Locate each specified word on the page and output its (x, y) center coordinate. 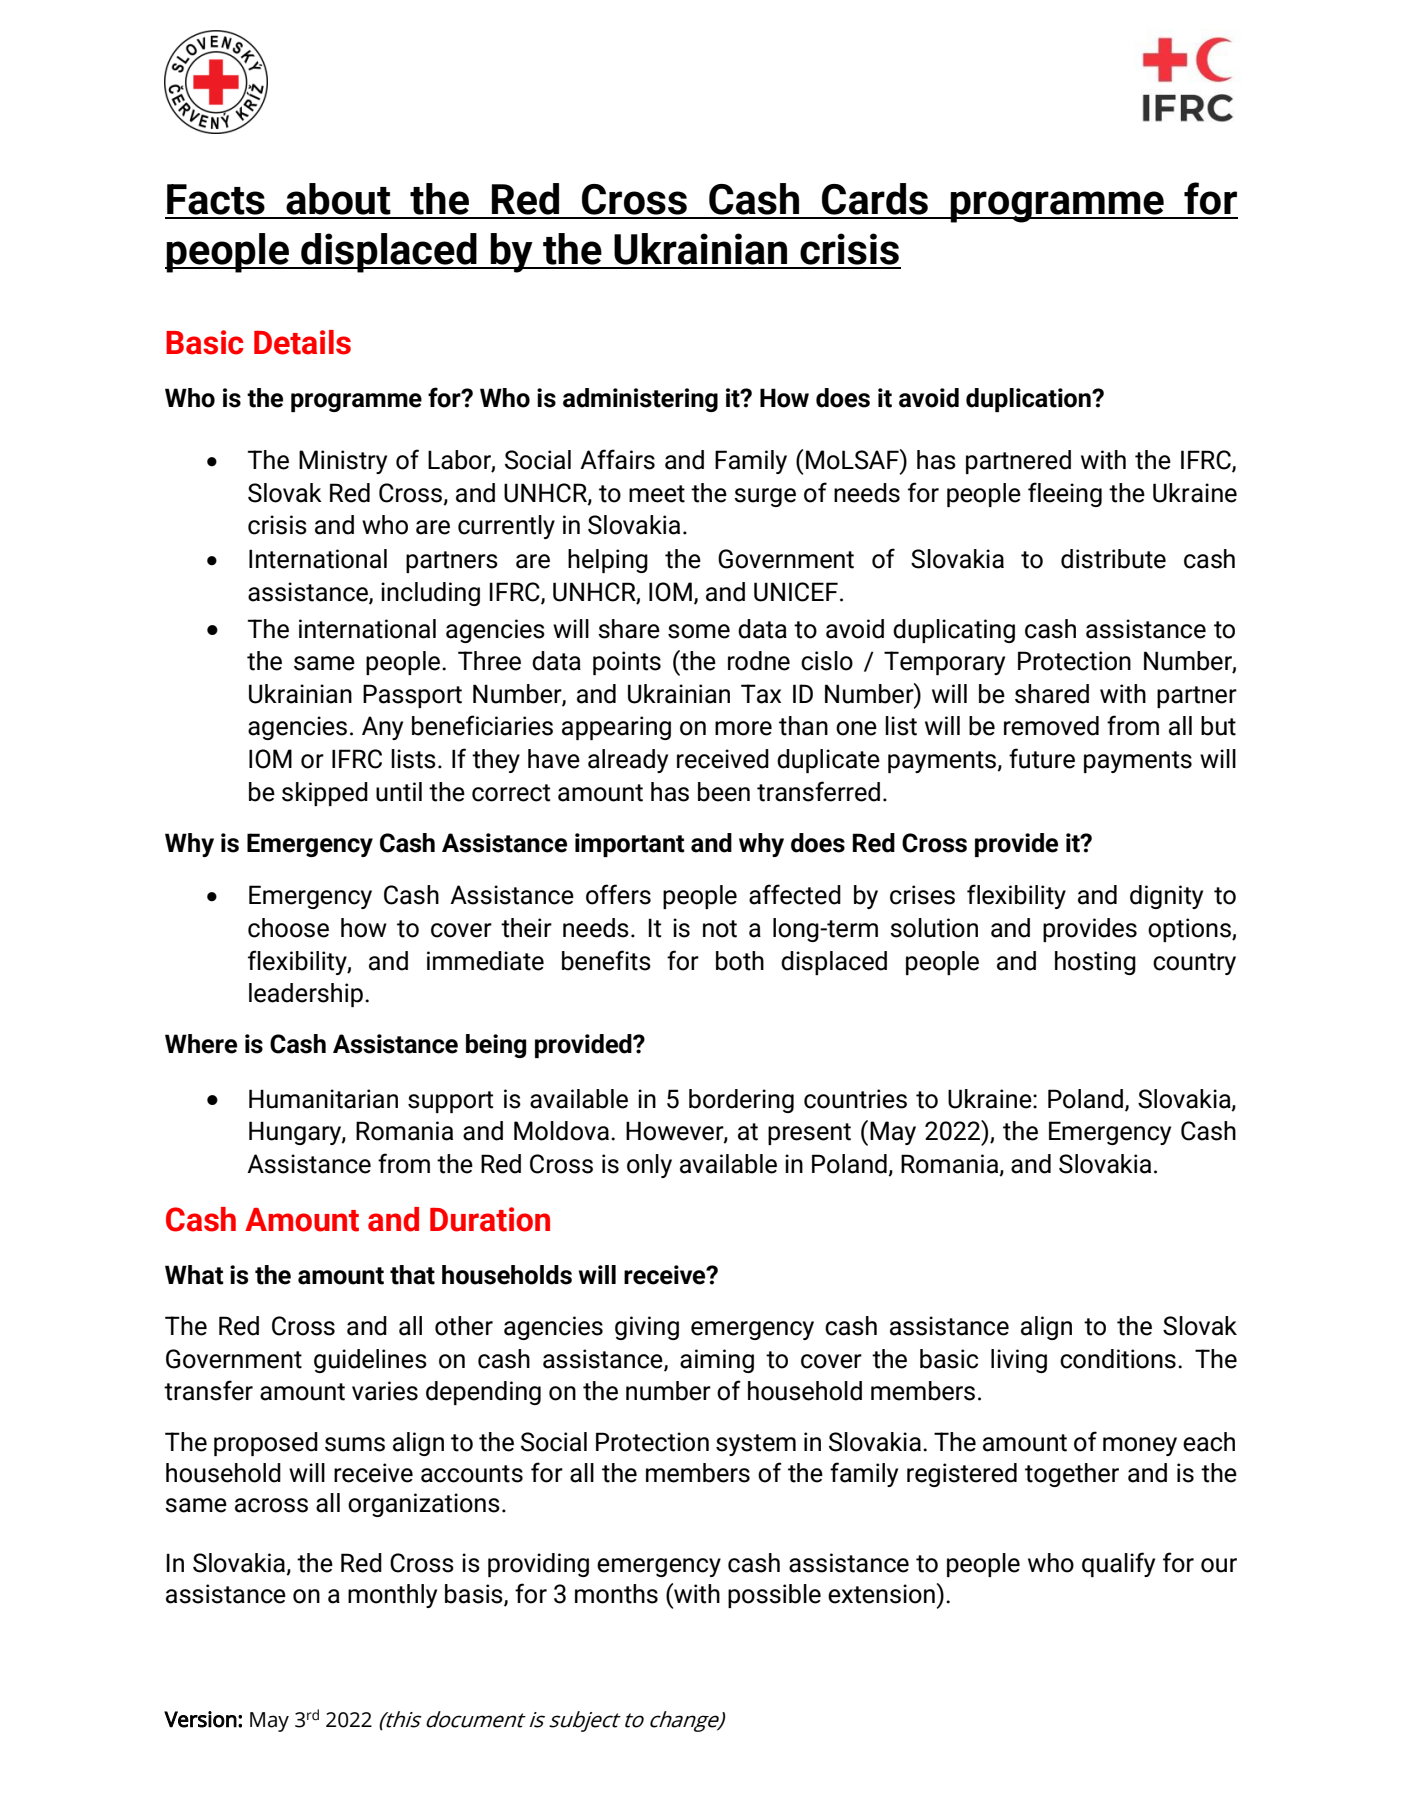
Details (302, 342)
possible (774, 1596)
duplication (1029, 400)
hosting (1095, 963)
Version (200, 1719)
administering (640, 400)
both (740, 961)
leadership (306, 995)
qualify (1118, 1564)
